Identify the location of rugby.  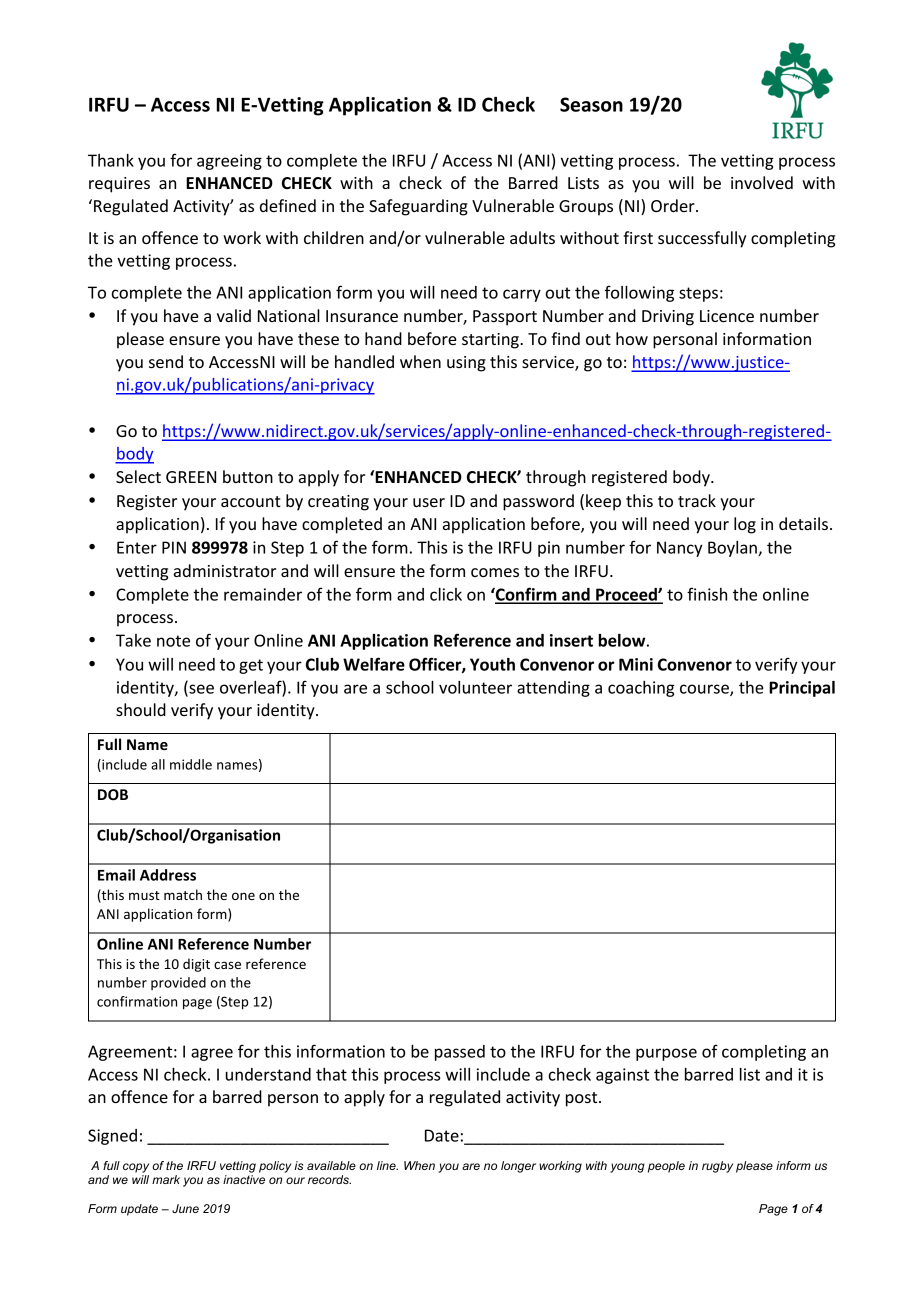
(717, 1167).
